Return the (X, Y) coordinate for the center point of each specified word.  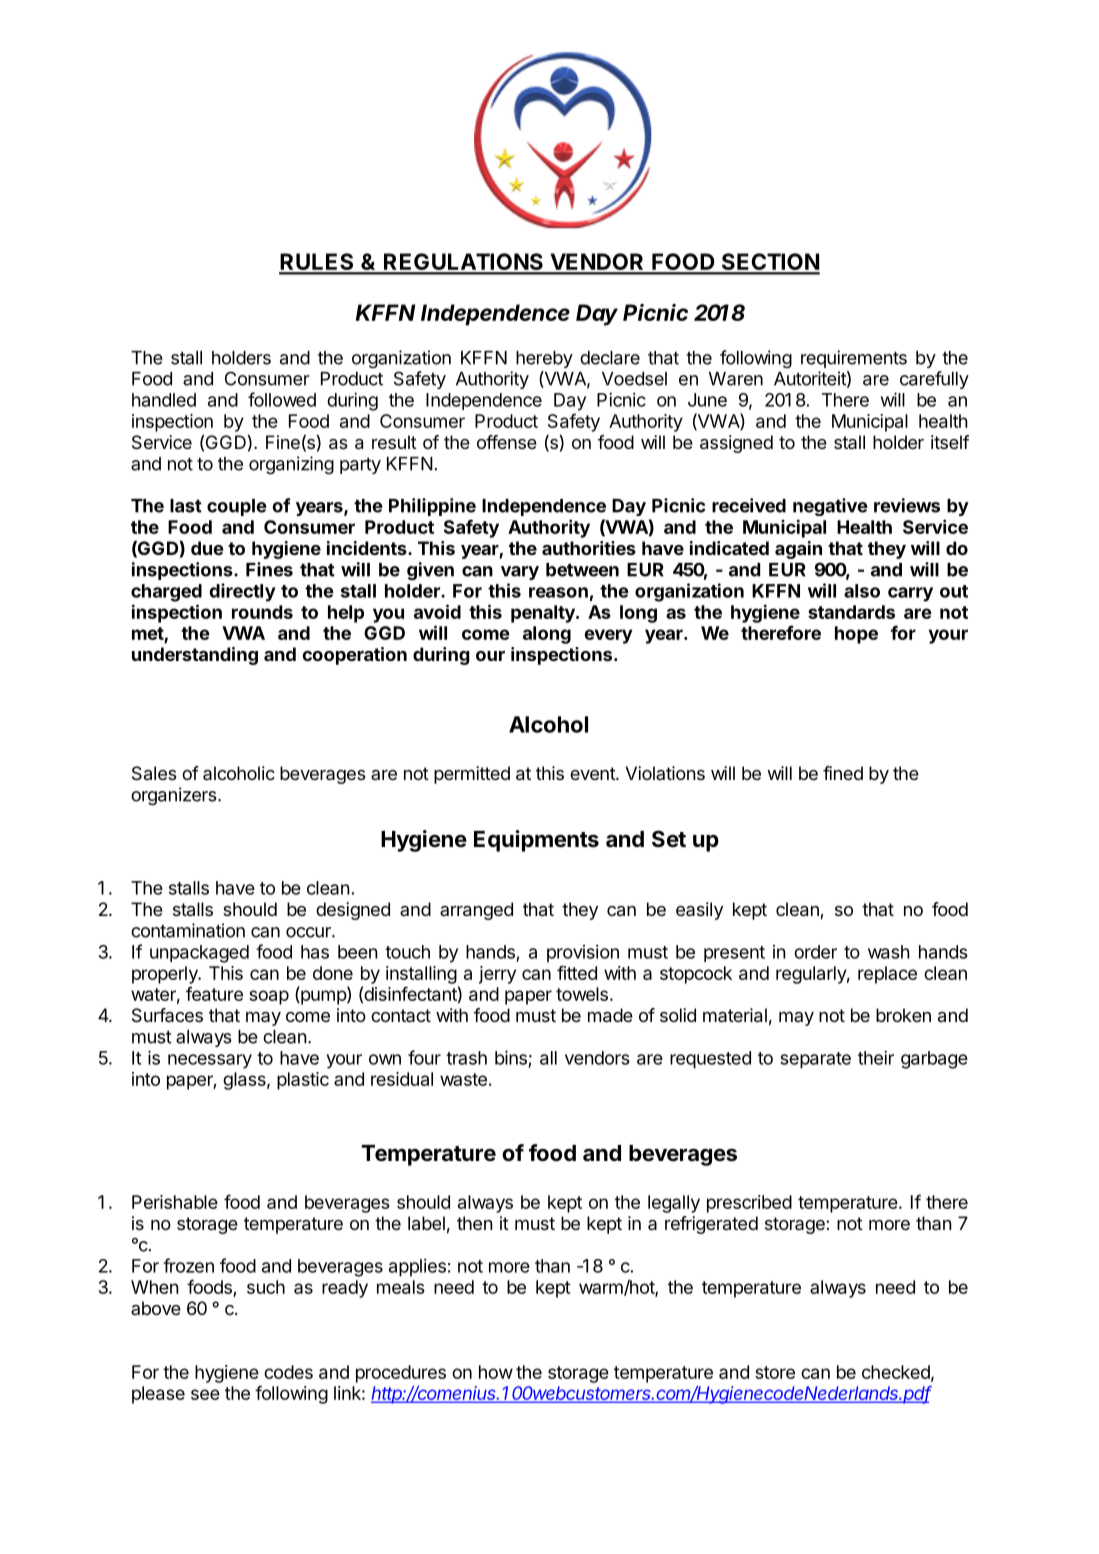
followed (282, 399)
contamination (188, 930)
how (496, 1372)
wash (889, 952)
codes (288, 1372)
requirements (854, 359)
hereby (544, 359)
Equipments (536, 841)
